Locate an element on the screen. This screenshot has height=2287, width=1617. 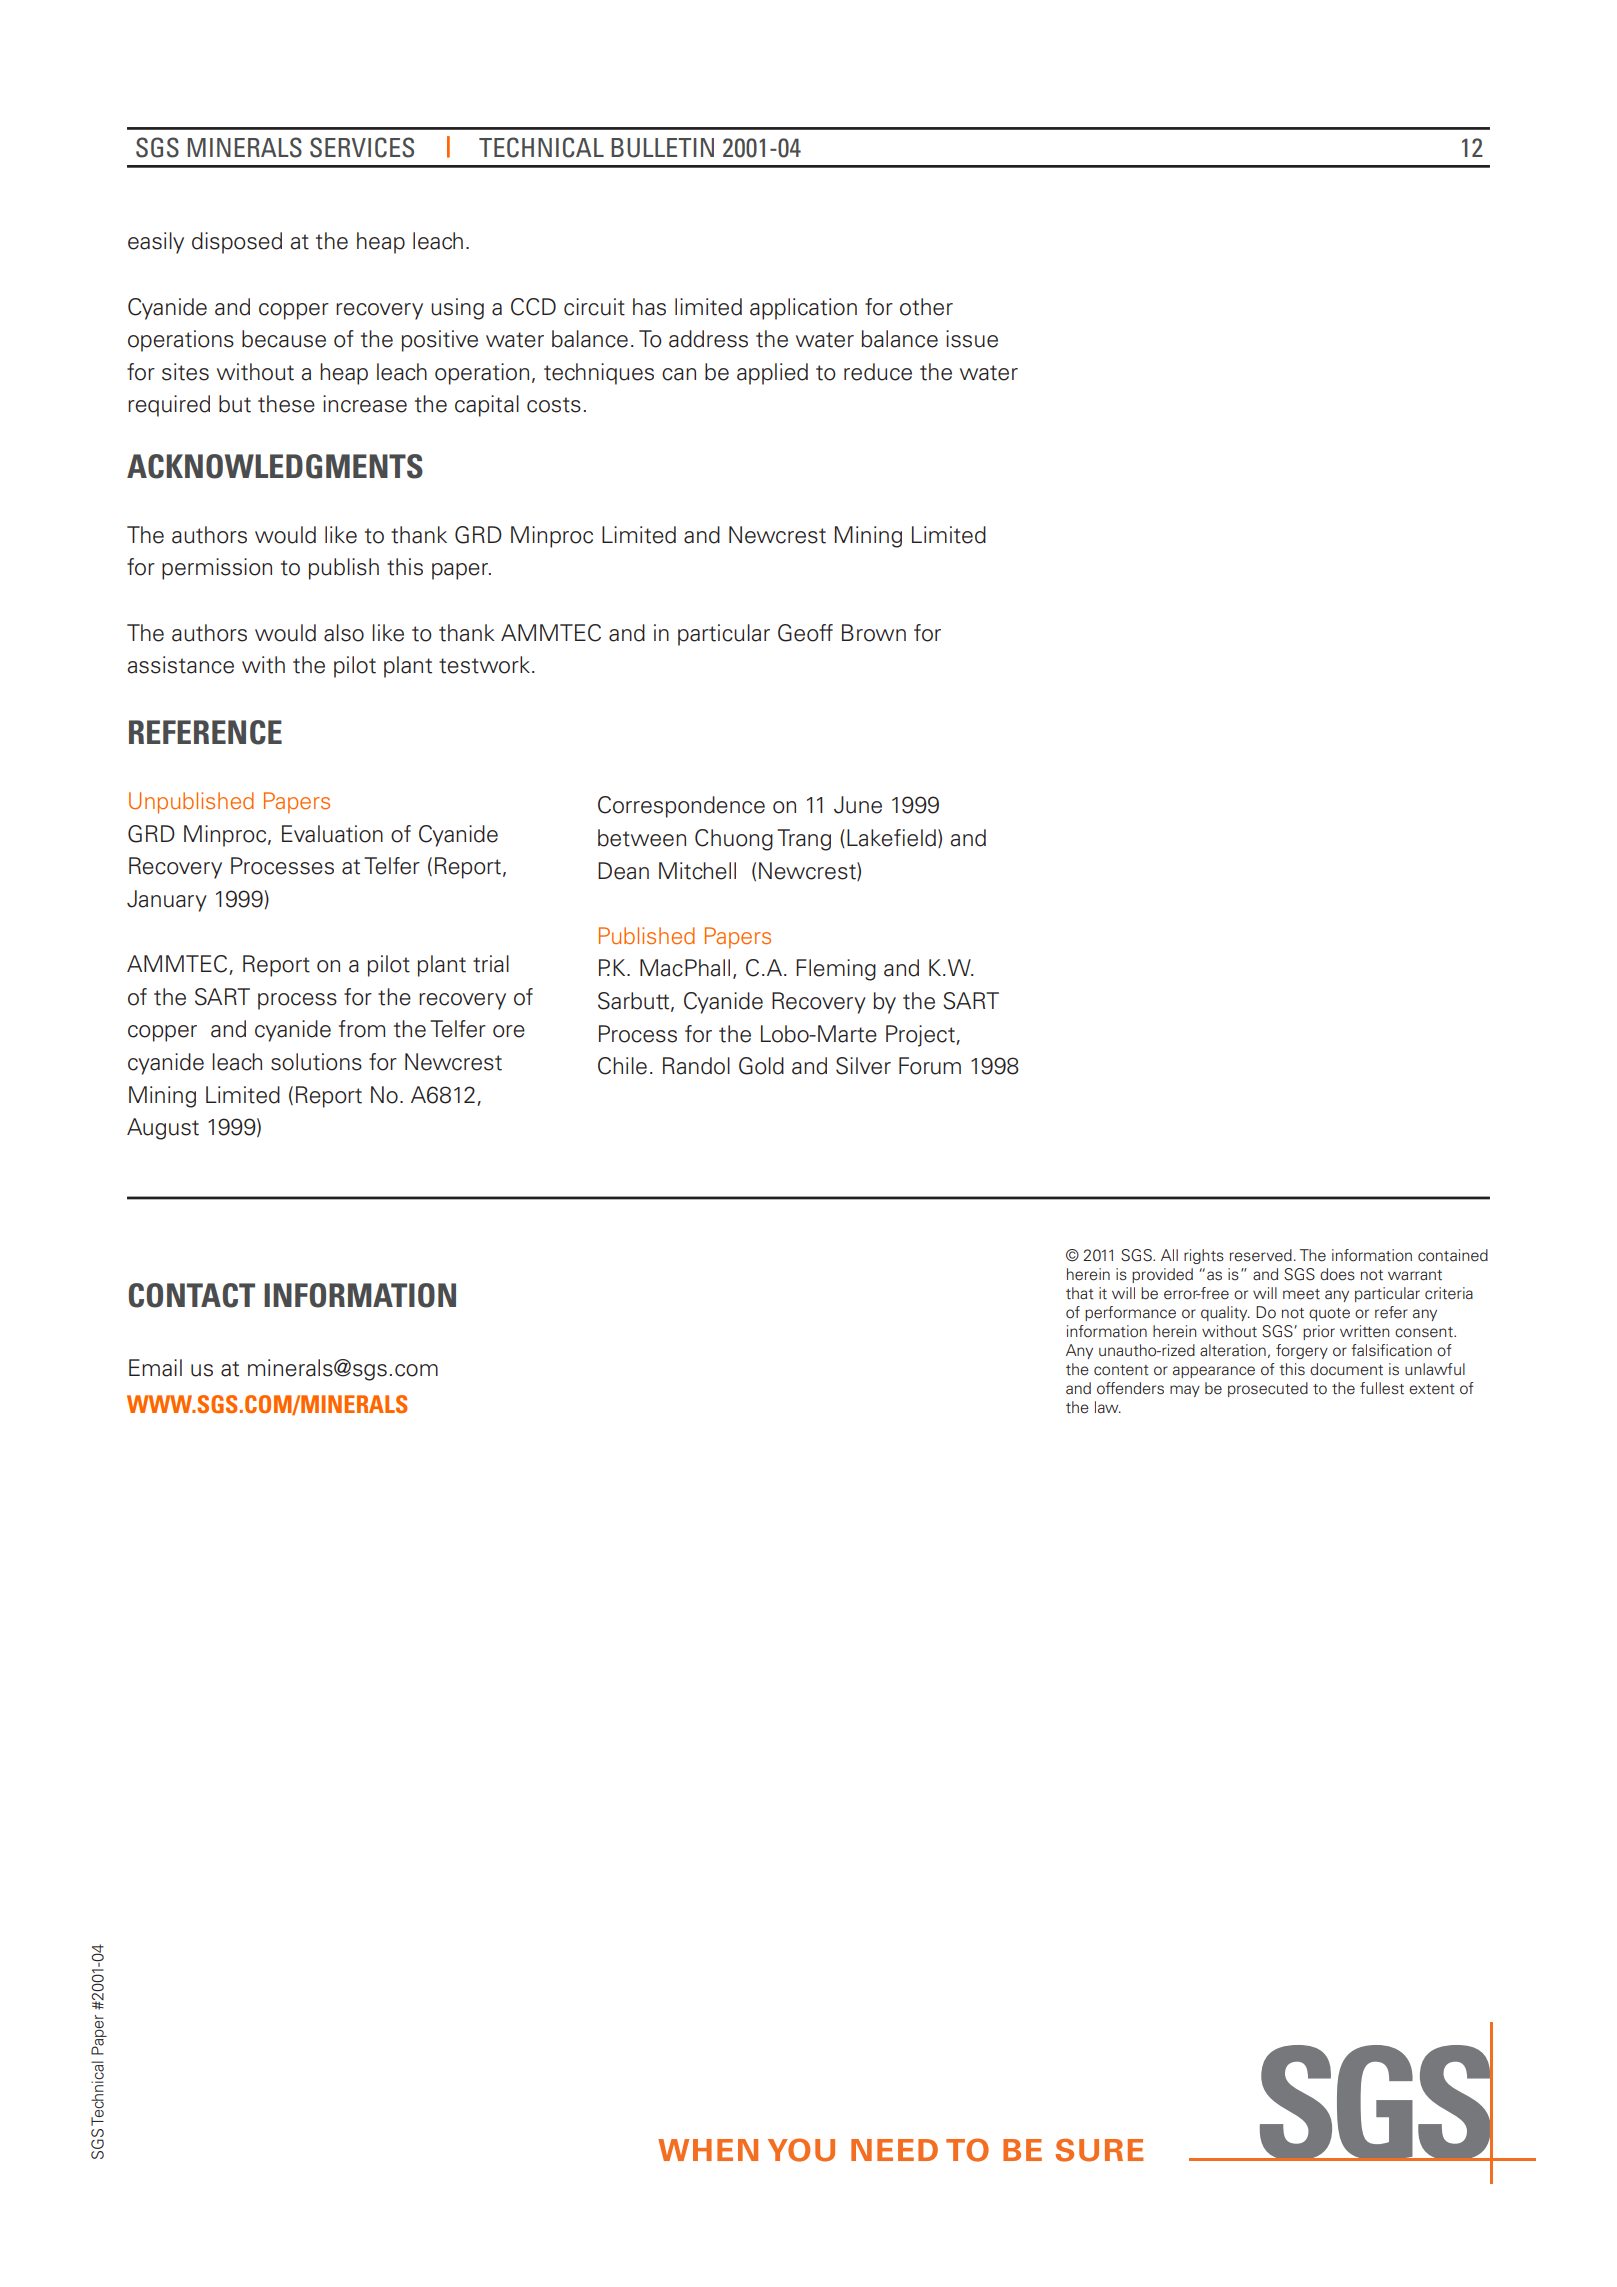
Evaluation is located at coordinates (332, 834).
